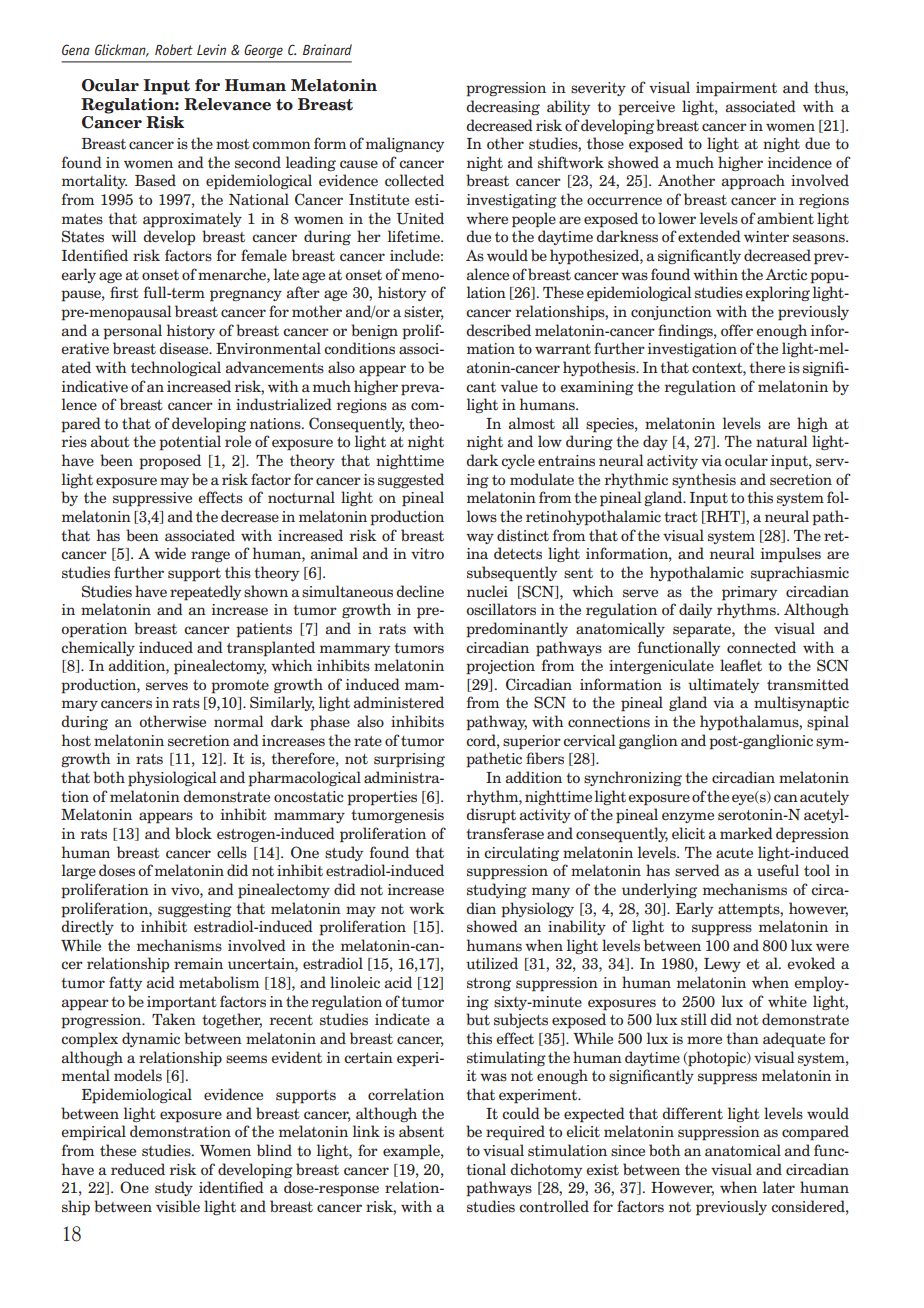  Describe the element at coordinates (170, 462) in the image. I see `proposed` at that location.
